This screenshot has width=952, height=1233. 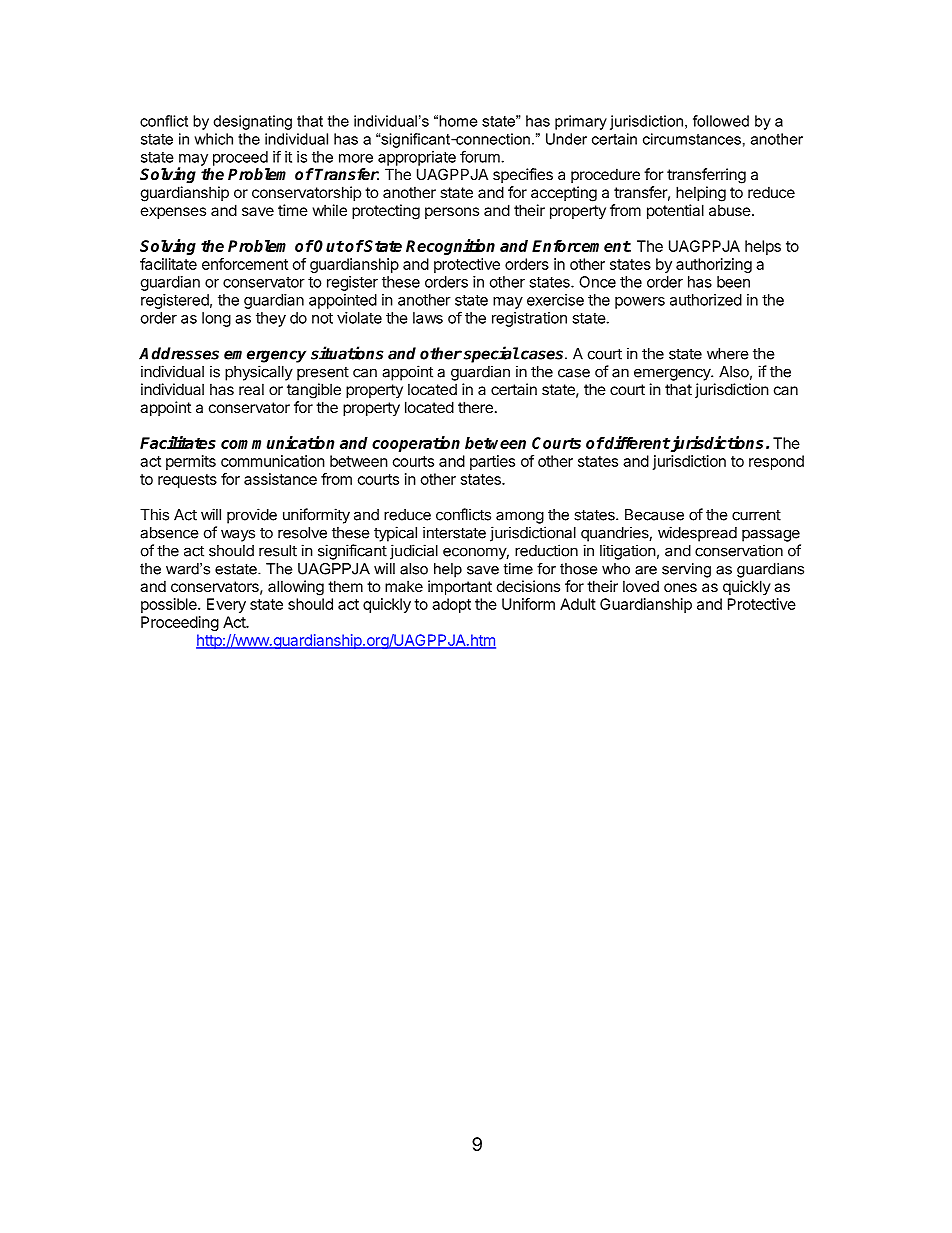 What do you see at coordinates (480, 156) in the screenshot?
I see `forum` at bounding box center [480, 156].
